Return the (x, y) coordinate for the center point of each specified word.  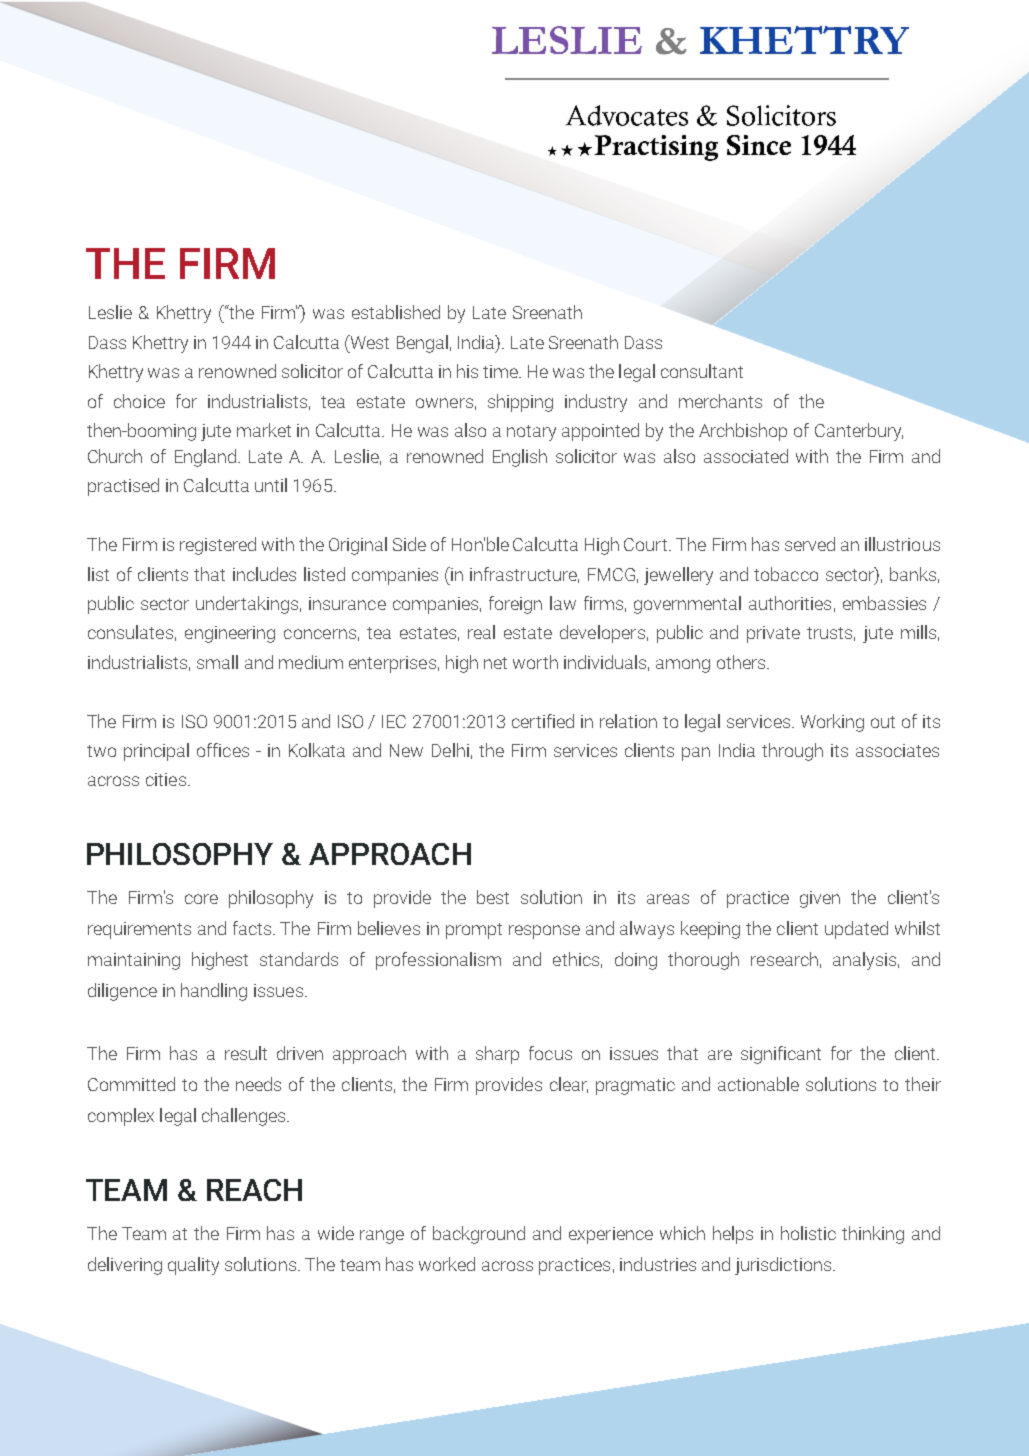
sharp (497, 1055)
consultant (702, 371)
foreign (515, 605)
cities (166, 779)
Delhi (450, 750)
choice (139, 401)
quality (193, 1266)
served (810, 544)
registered (218, 546)
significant (781, 1055)
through (792, 752)
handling (214, 992)
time (501, 371)
